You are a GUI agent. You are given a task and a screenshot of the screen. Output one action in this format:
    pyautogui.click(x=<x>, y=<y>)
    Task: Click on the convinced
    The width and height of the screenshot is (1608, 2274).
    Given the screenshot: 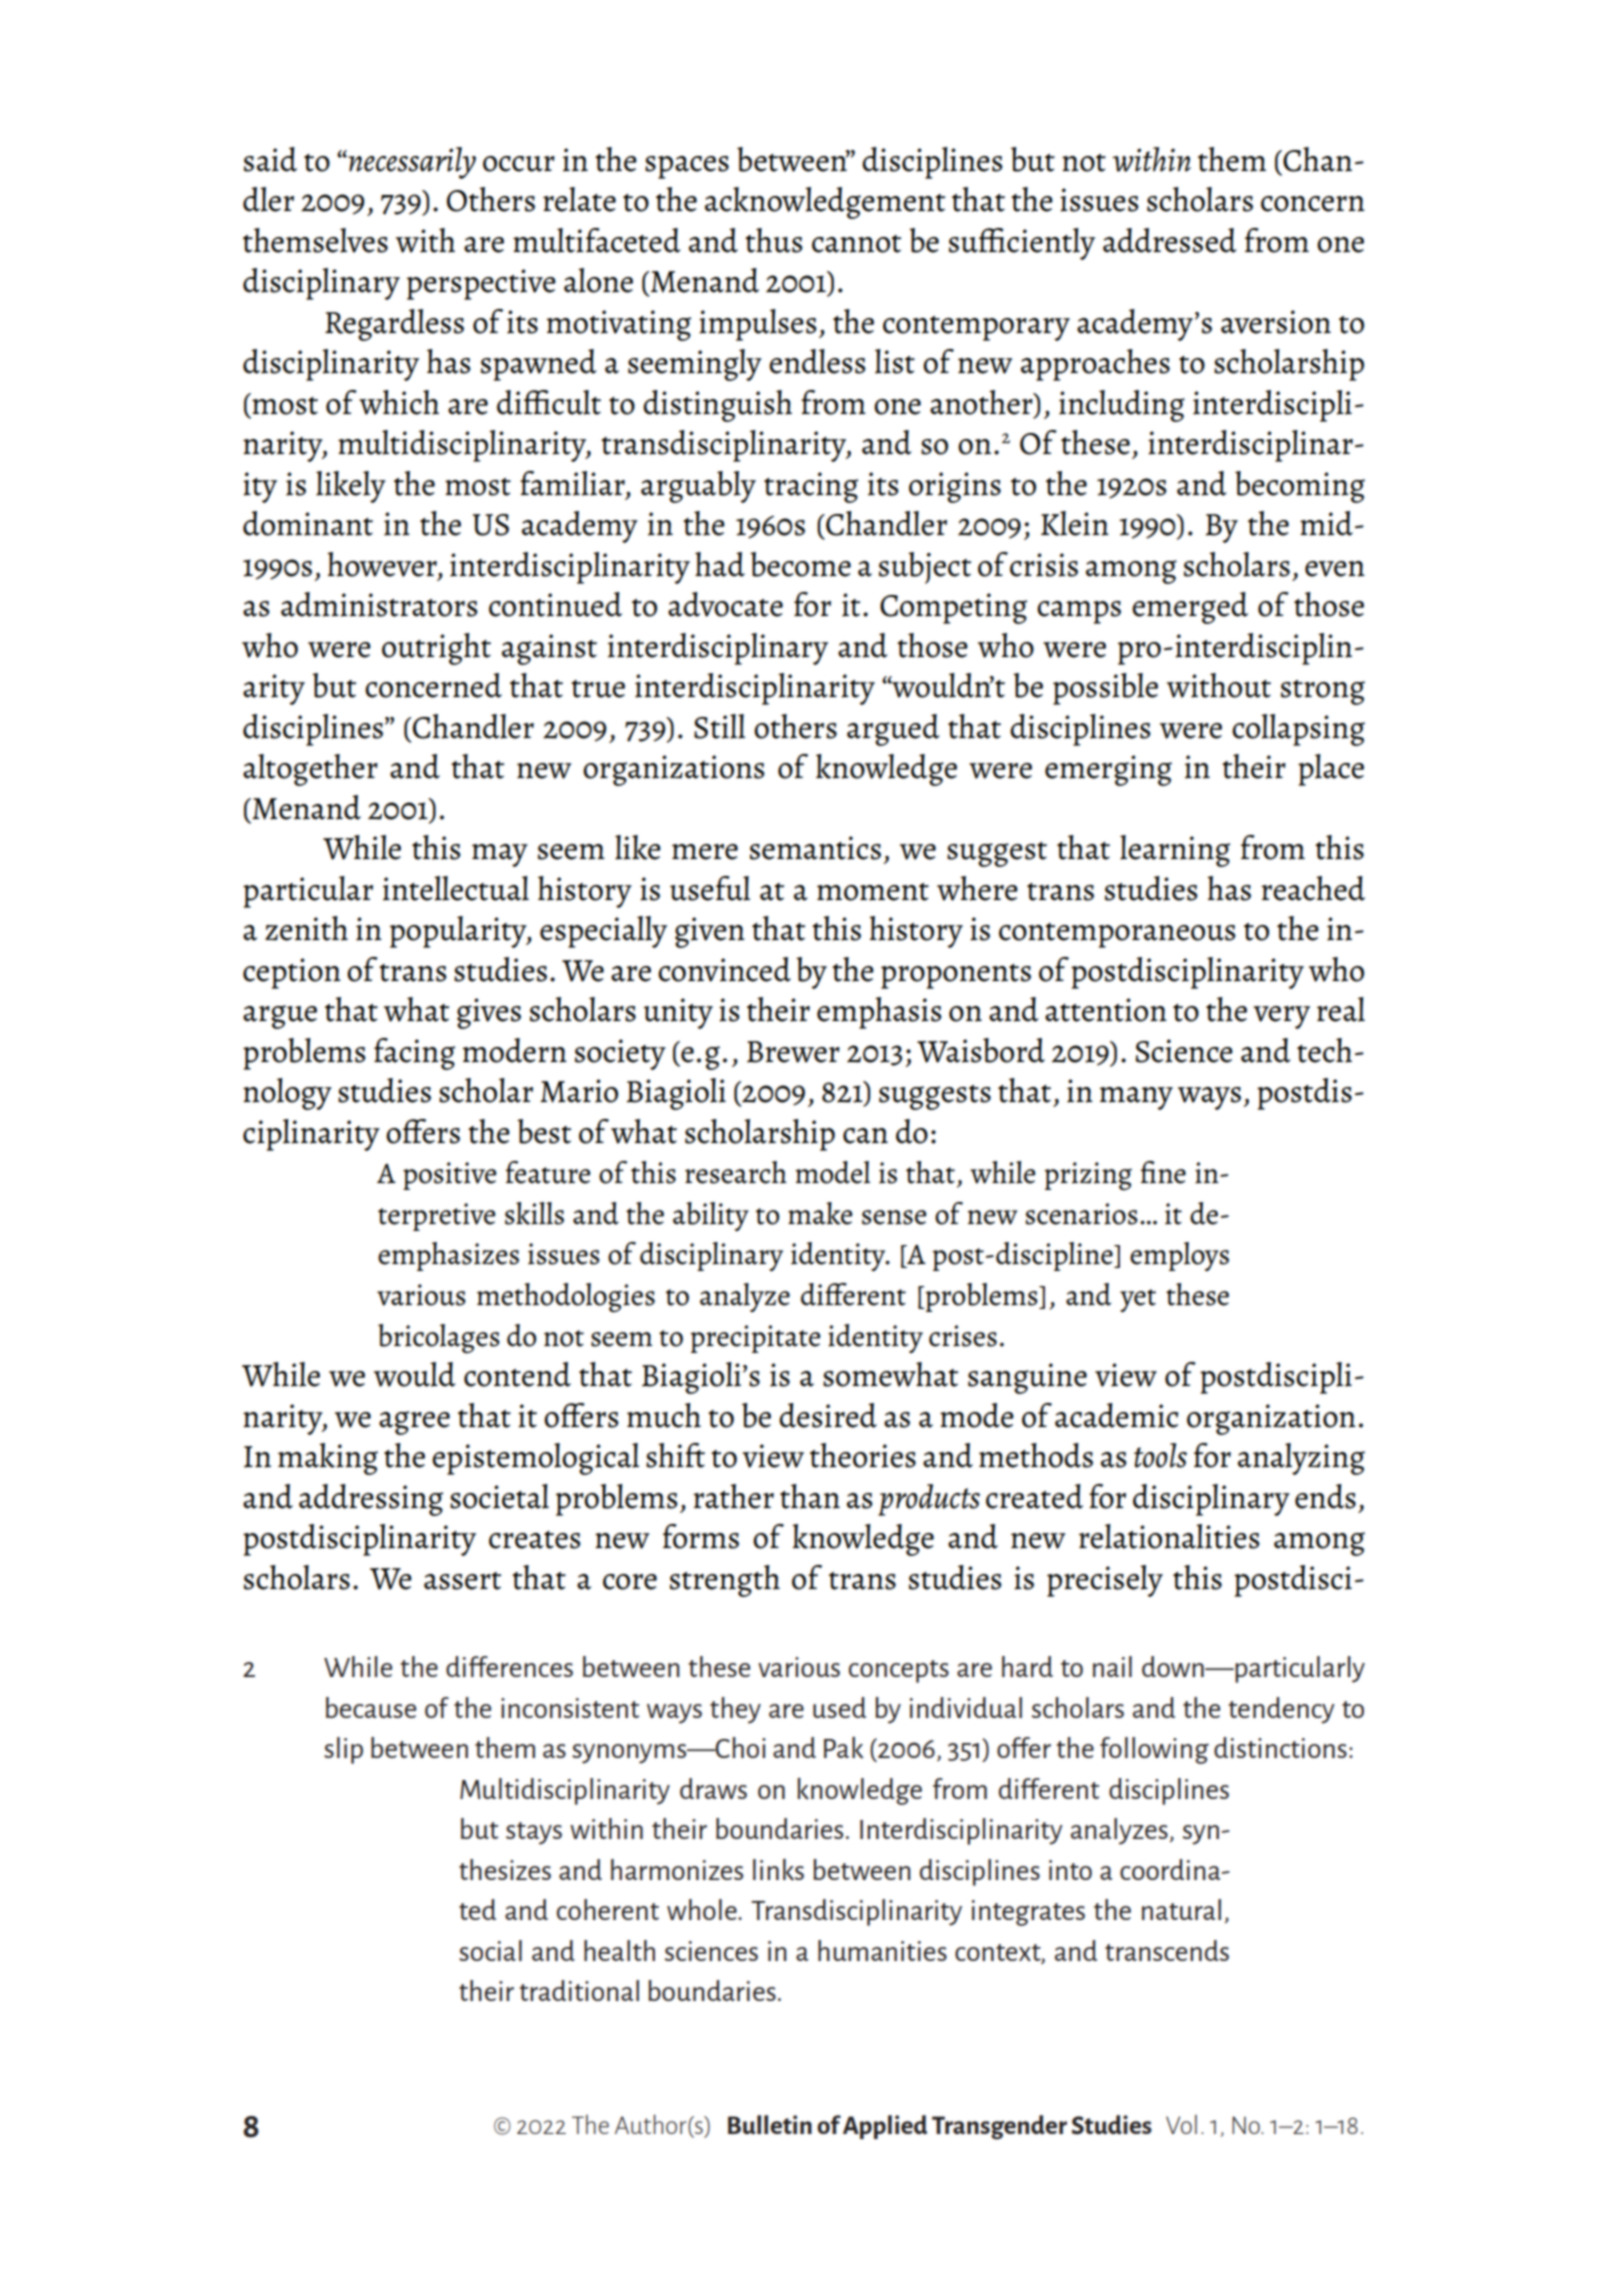 What is the action you would take?
    pyautogui.click(x=724, y=969)
